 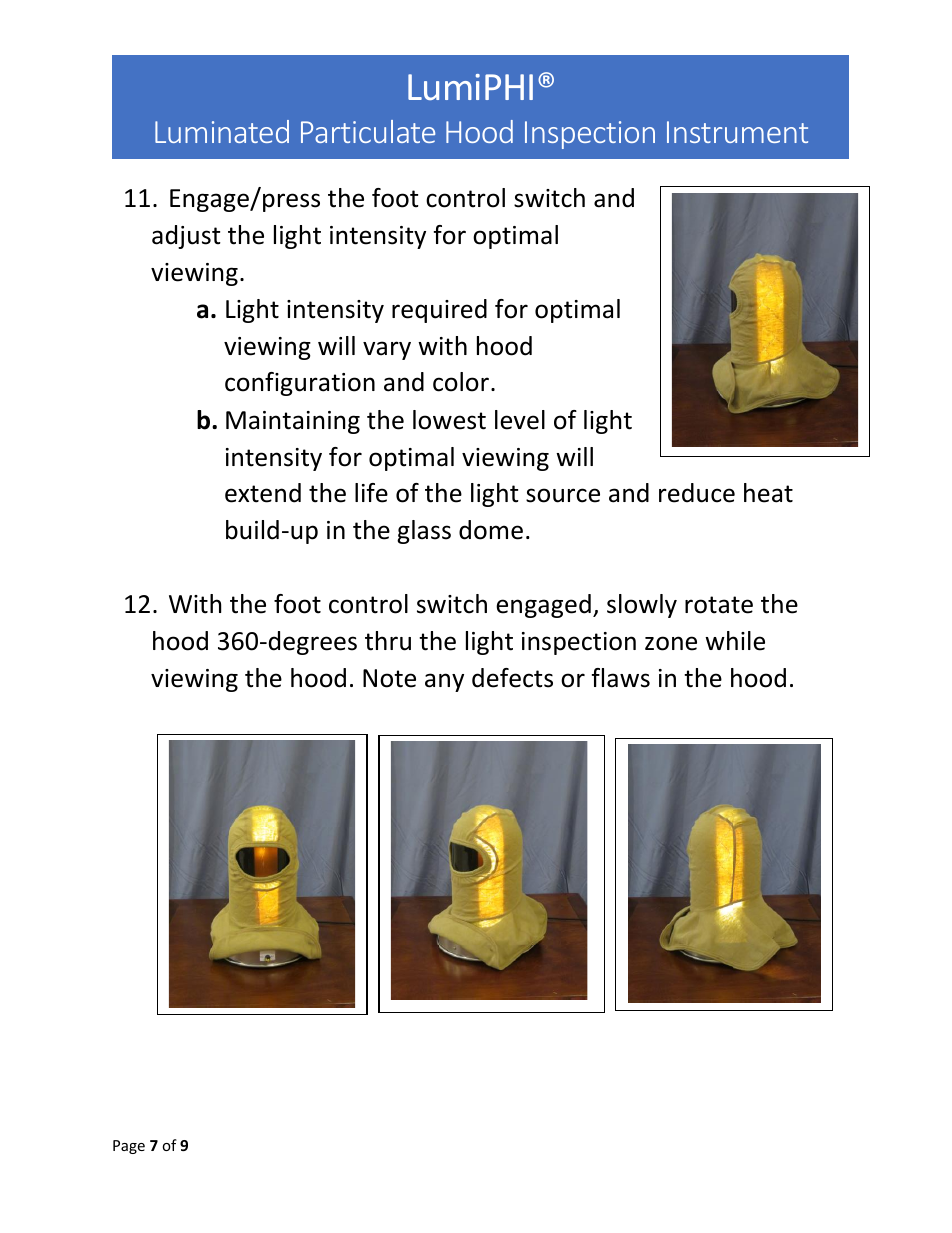 What do you see at coordinates (512, 678) in the image?
I see `defects` at bounding box center [512, 678].
